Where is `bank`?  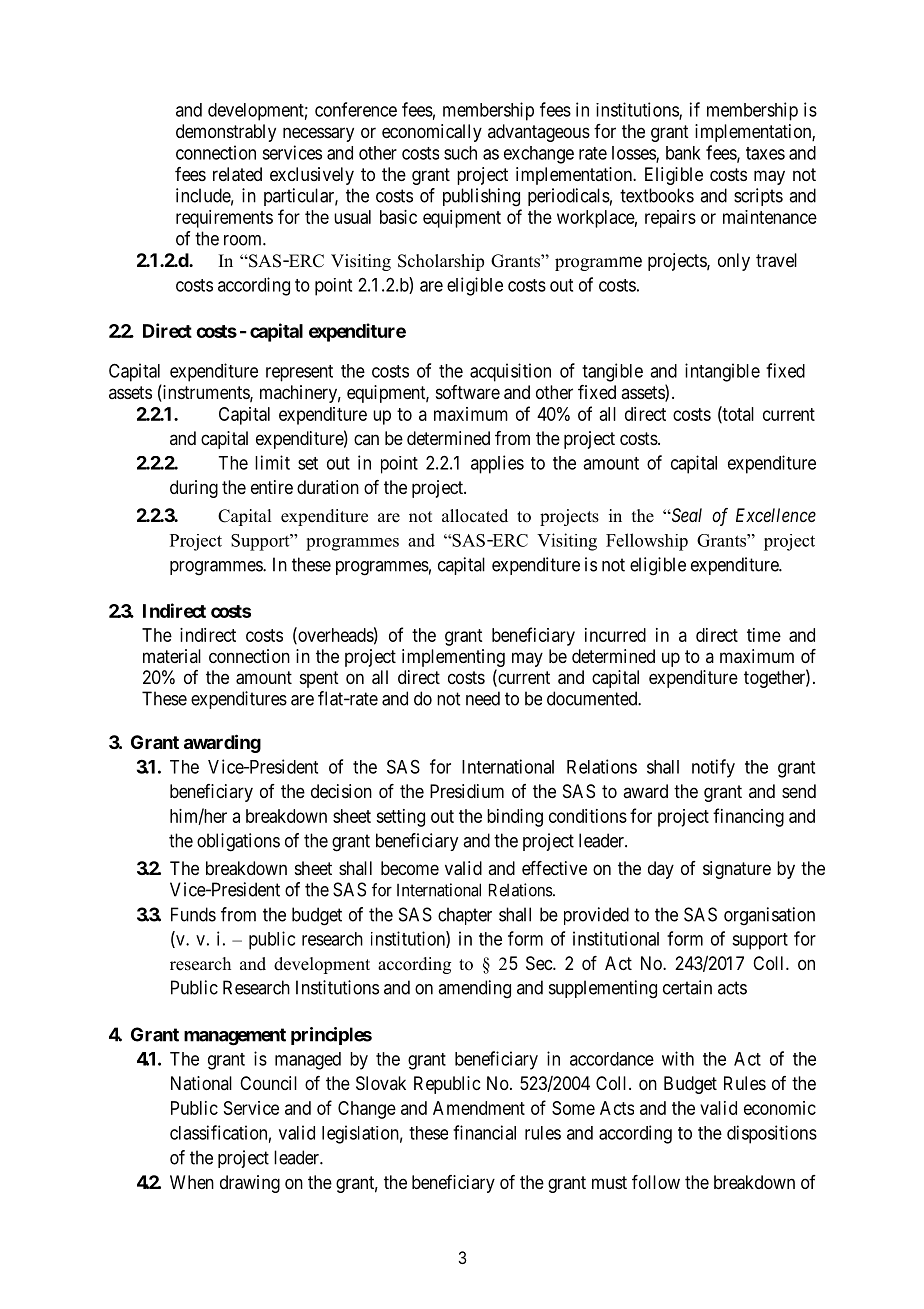 bank is located at coordinates (683, 153).
